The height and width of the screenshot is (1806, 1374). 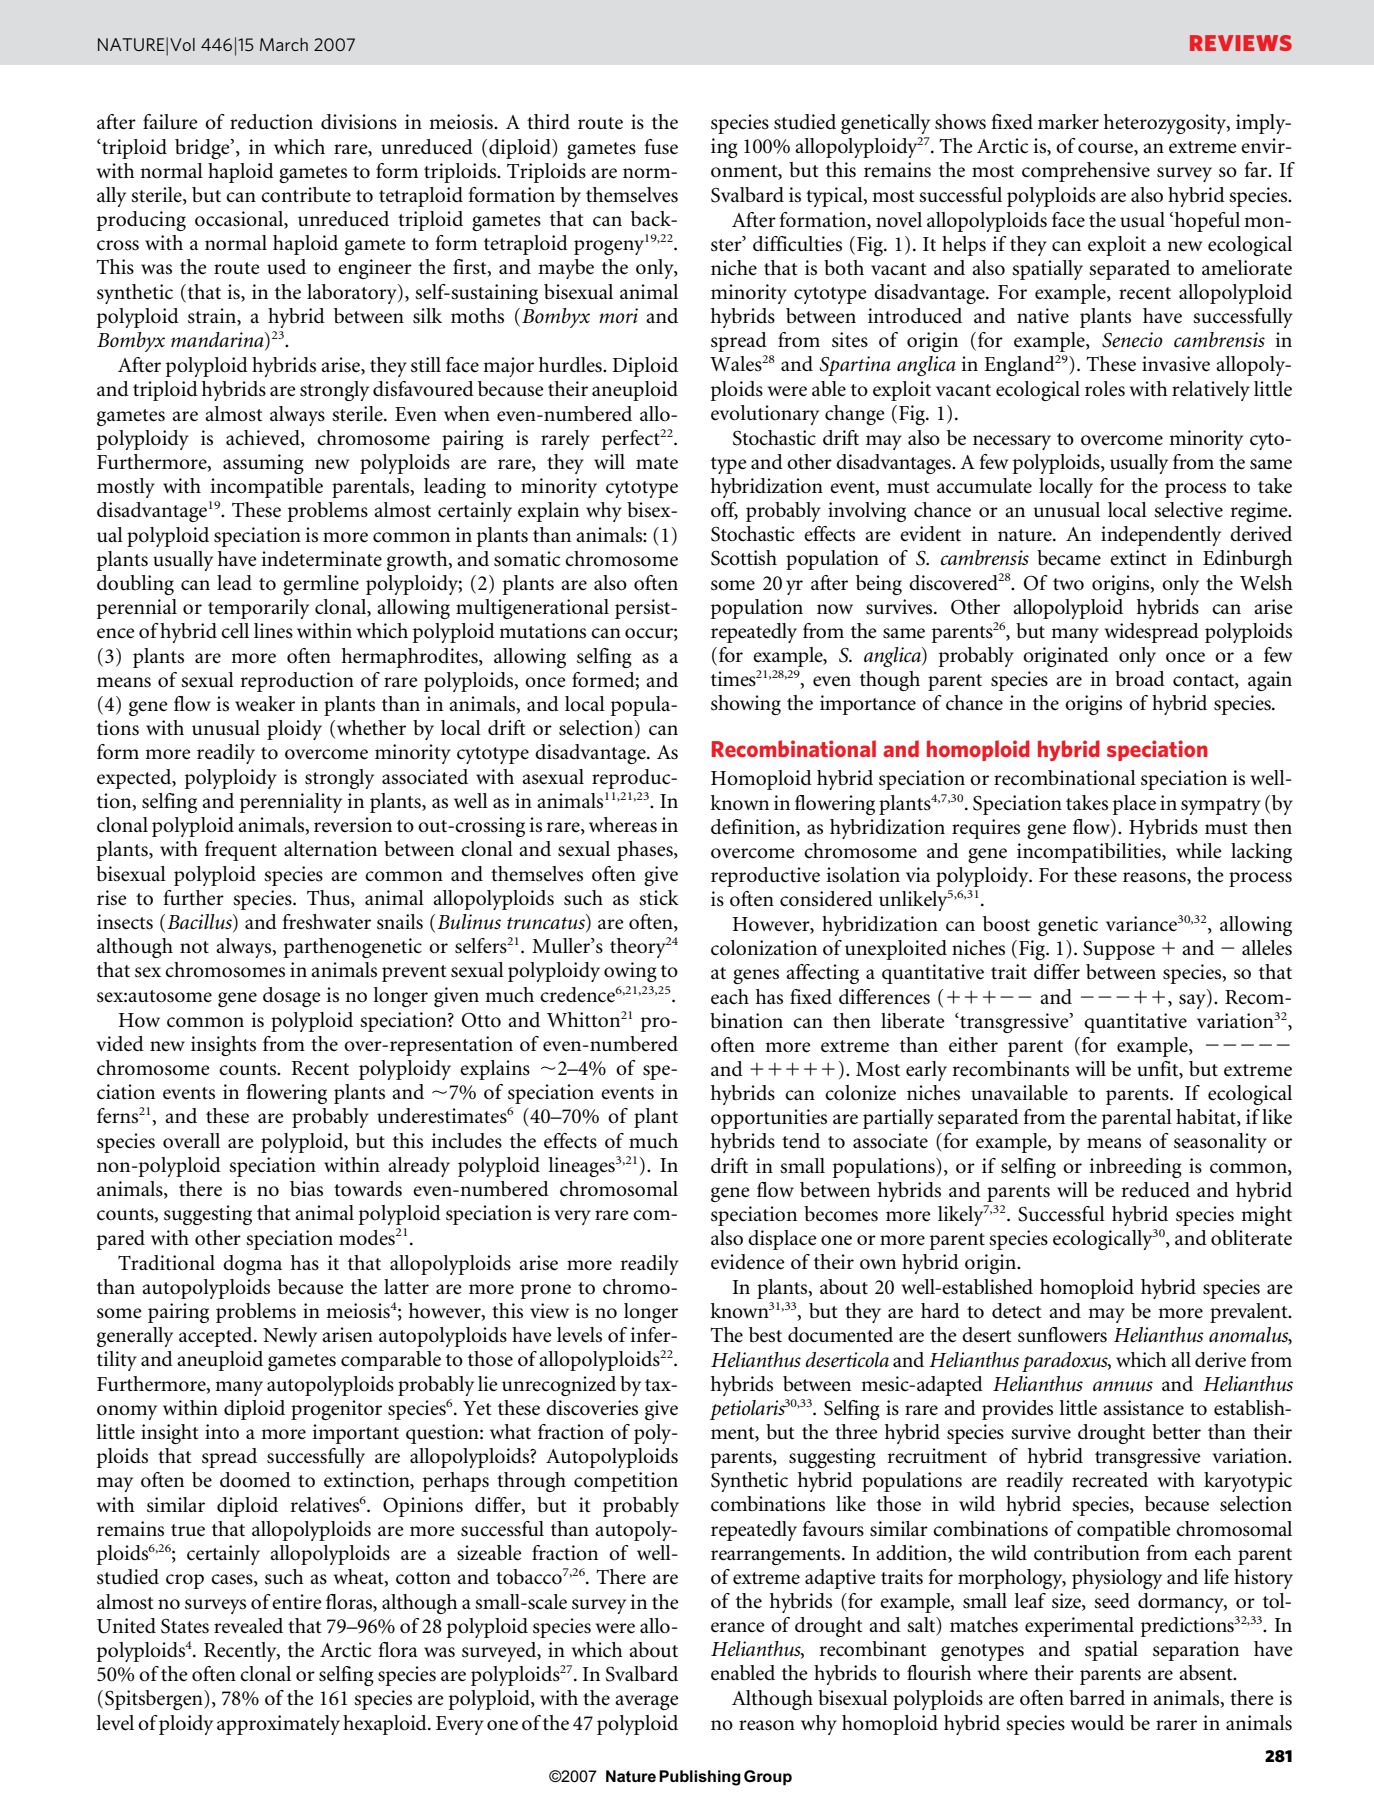 I want to click on revealed, so click(x=248, y=1626).
